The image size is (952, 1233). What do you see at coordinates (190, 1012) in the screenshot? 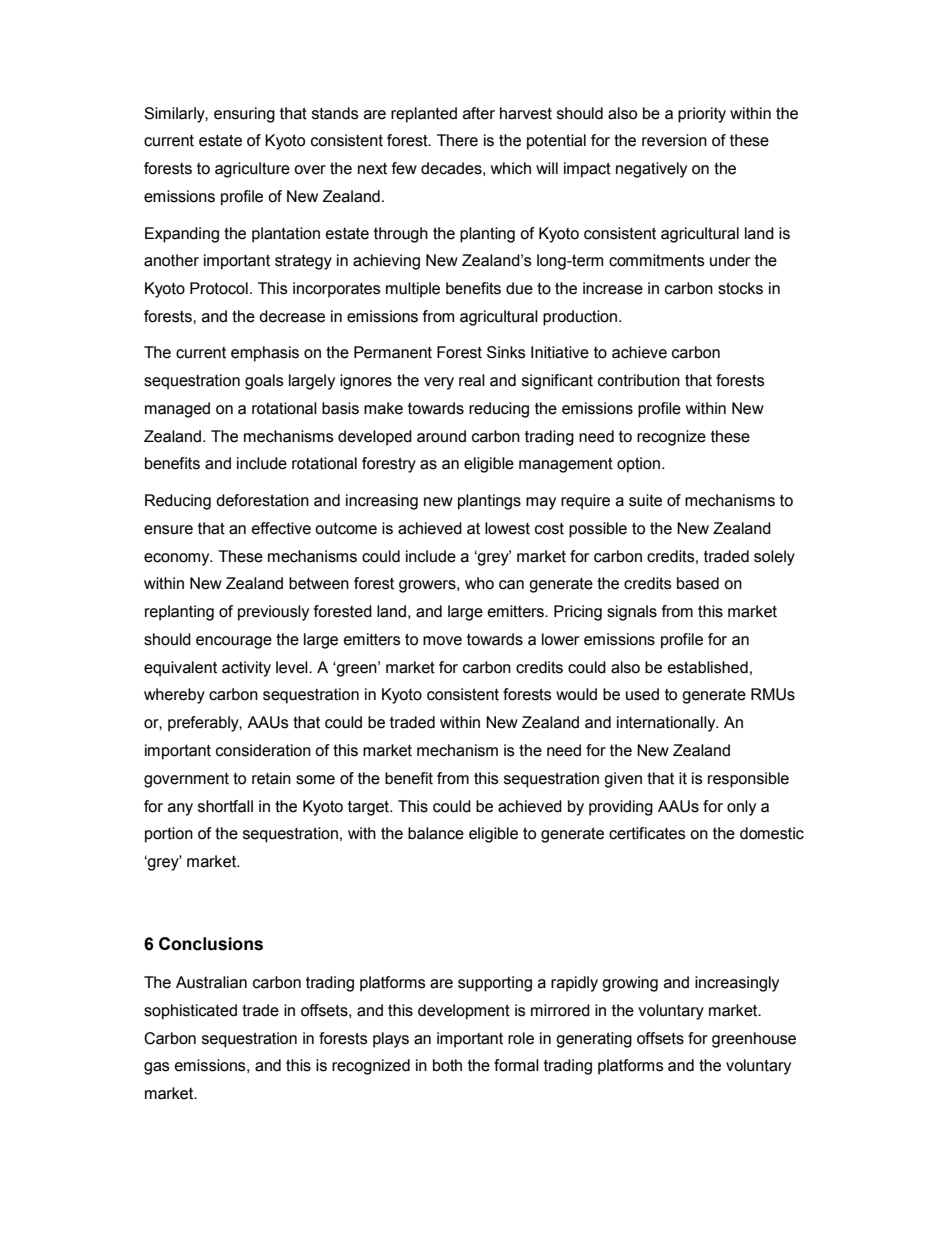
I see `sophisticated` at bounding box center [190, 1012].
